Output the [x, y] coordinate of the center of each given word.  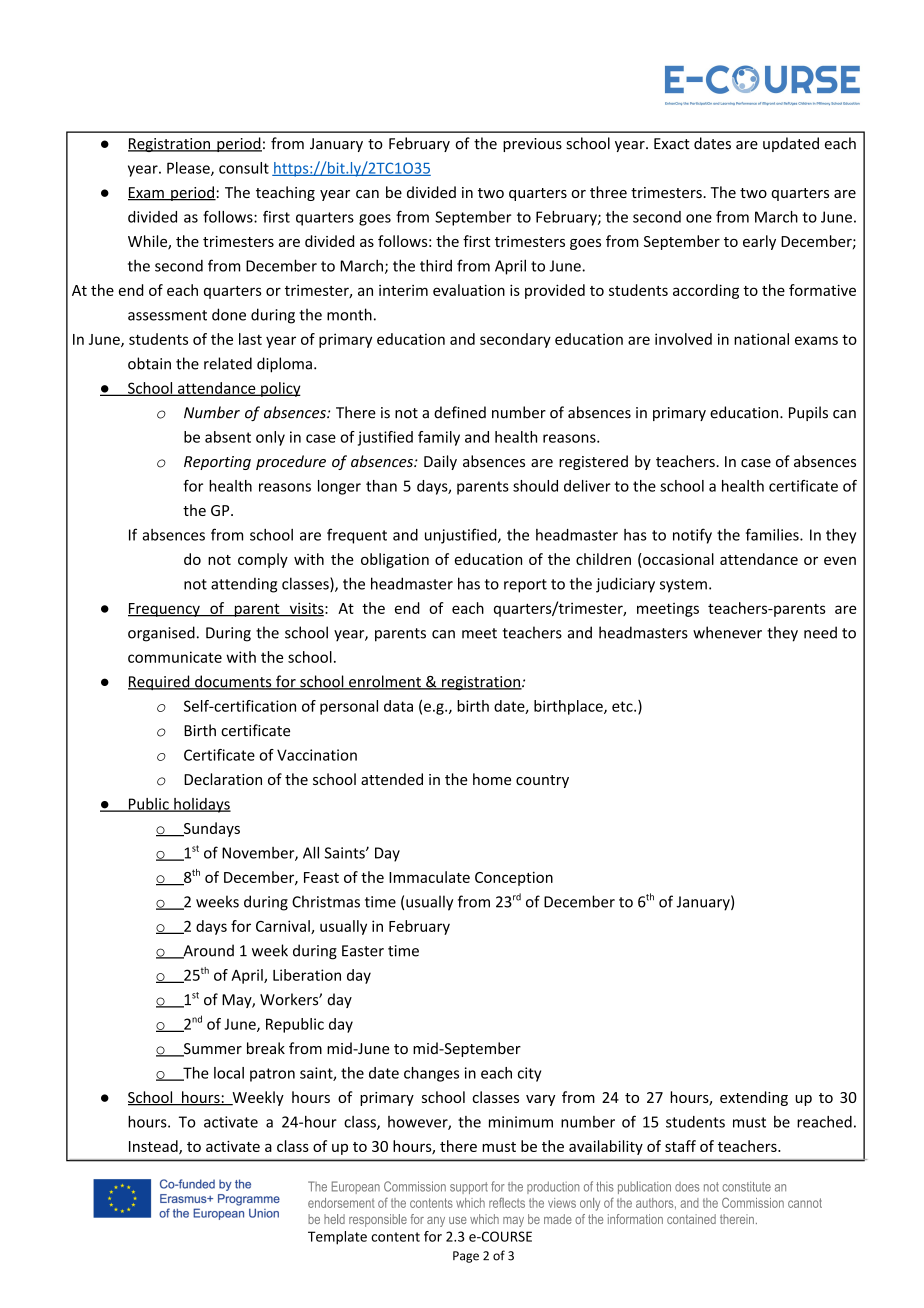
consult [244, 168]
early [759, 242]
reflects [507, 1202]
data [398, 706]
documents [233, 682]
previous [532, 145]
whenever [727, 632]
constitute [746, 1186]
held [334, 1219]
